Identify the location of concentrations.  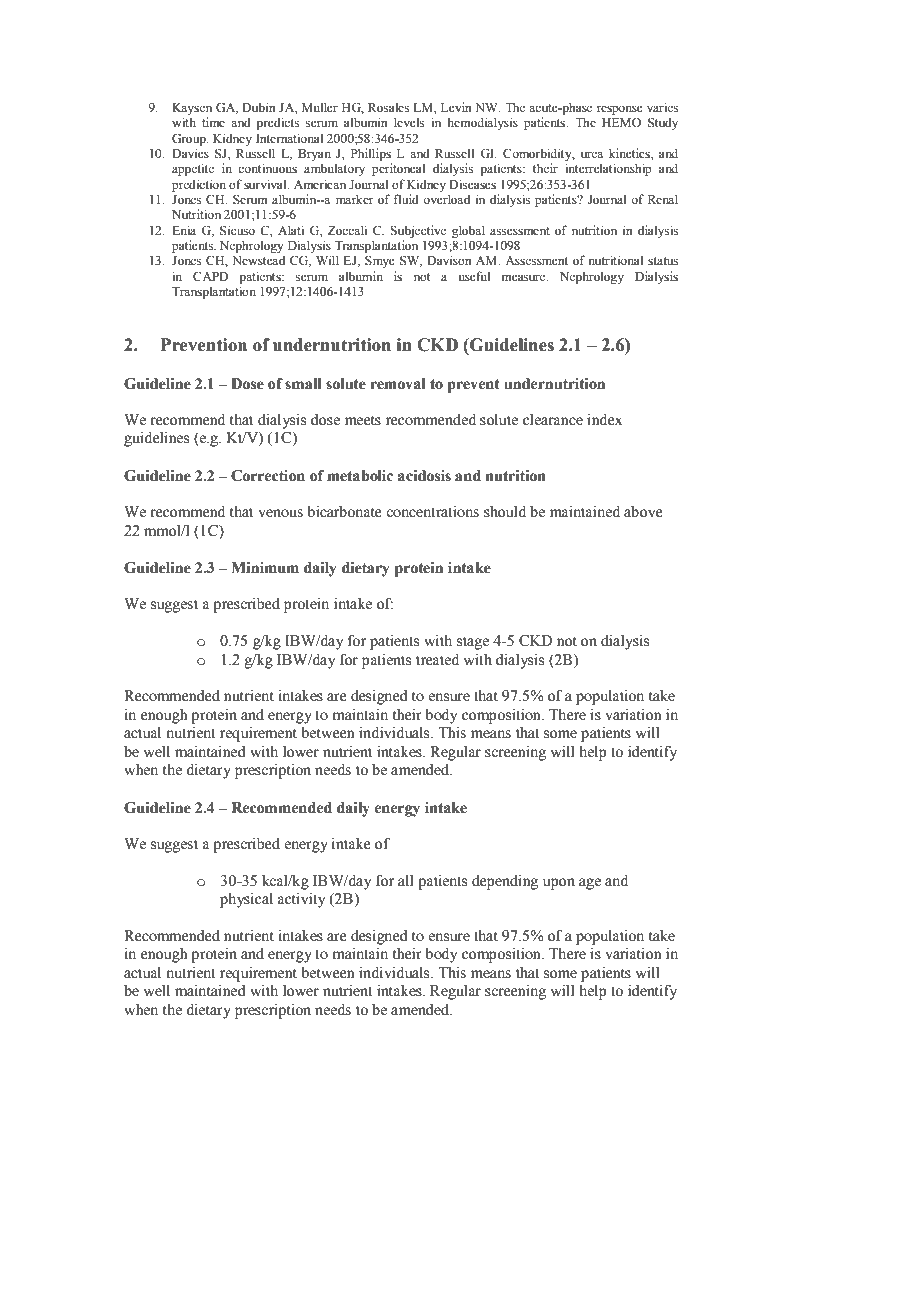
(432, 512).
